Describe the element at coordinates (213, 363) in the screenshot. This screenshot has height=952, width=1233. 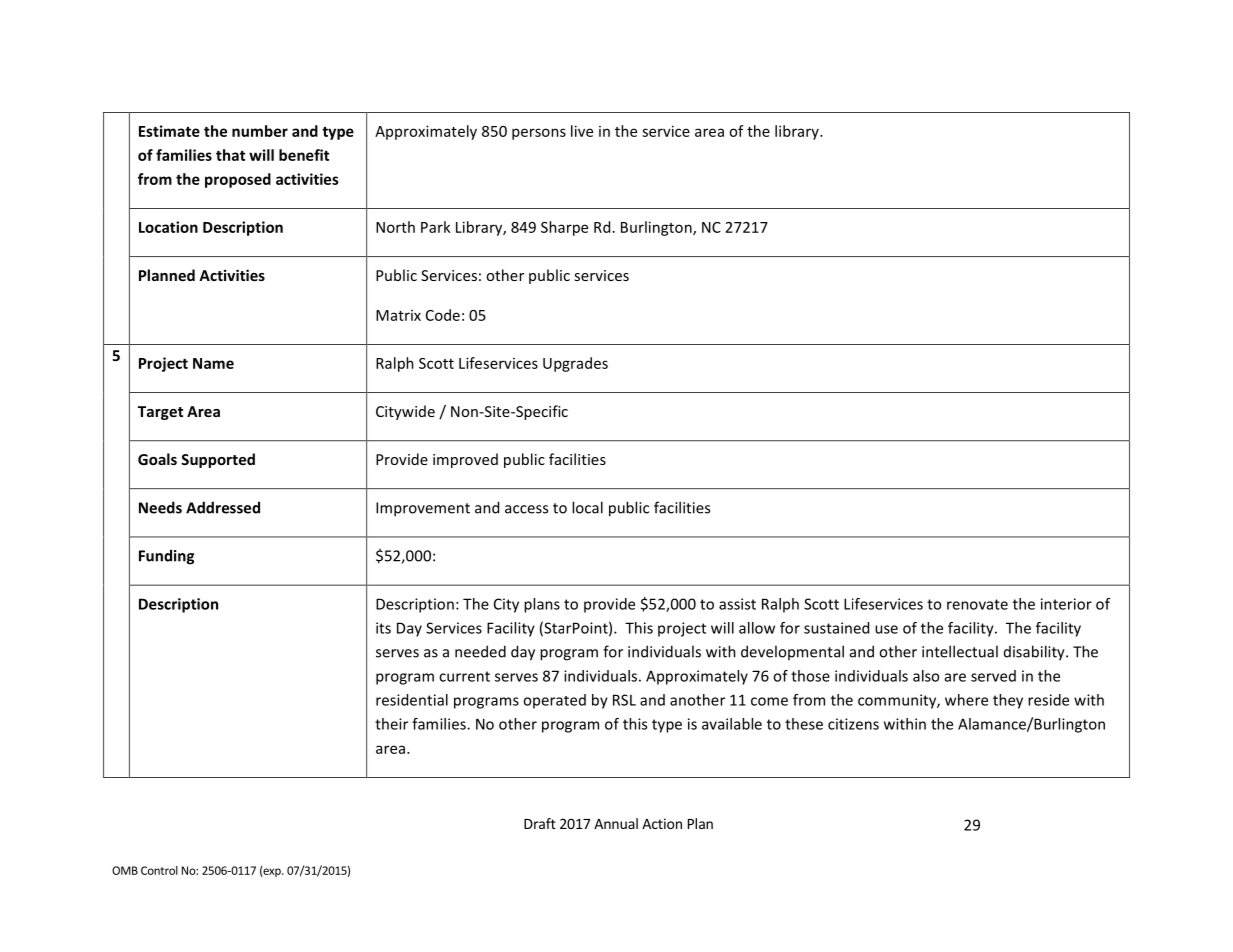
I see `Name` at that location.
